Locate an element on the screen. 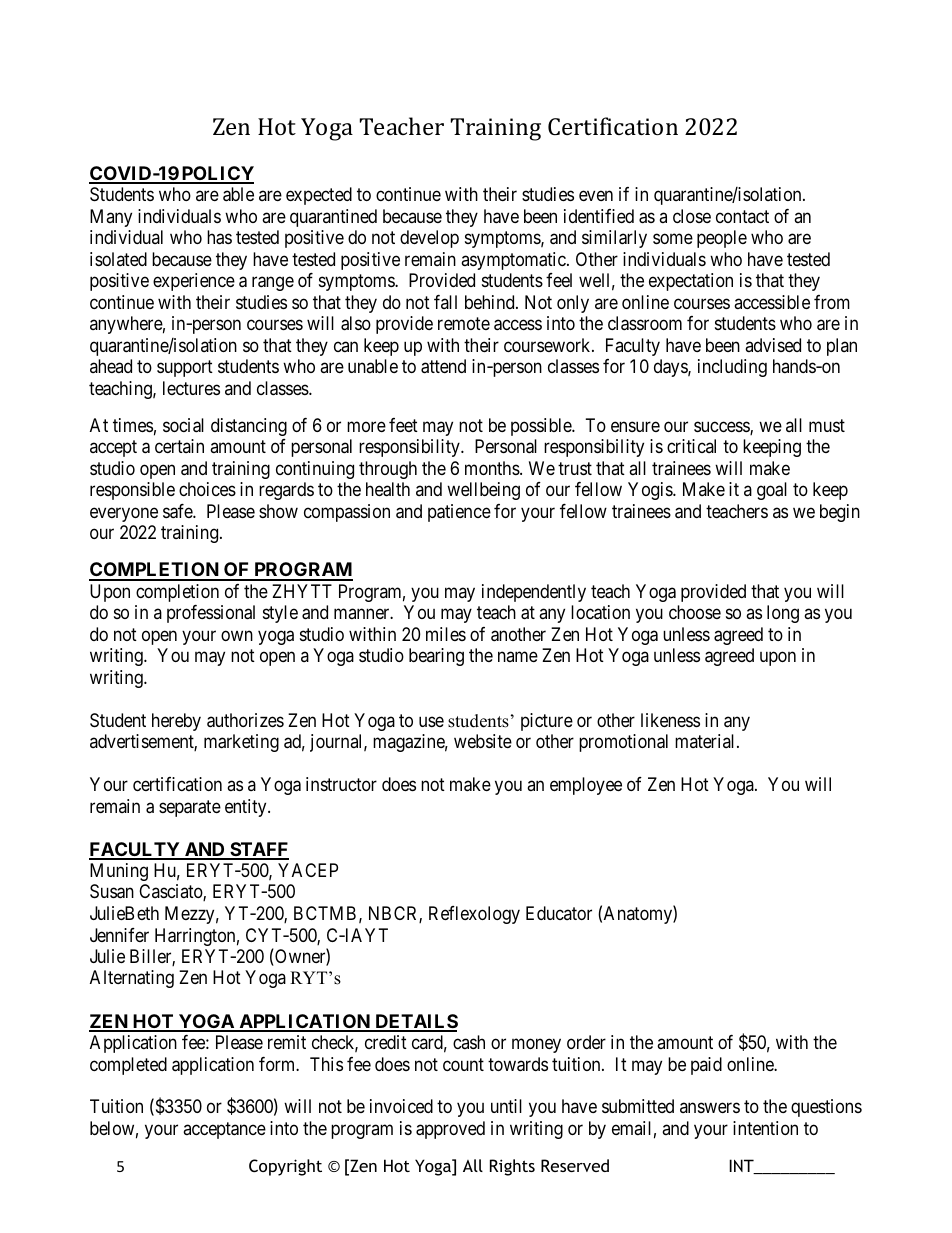 Image resolution: width=952 pixels, height=1233 pixels. Reflexology is located at coordinates (474, 915).
